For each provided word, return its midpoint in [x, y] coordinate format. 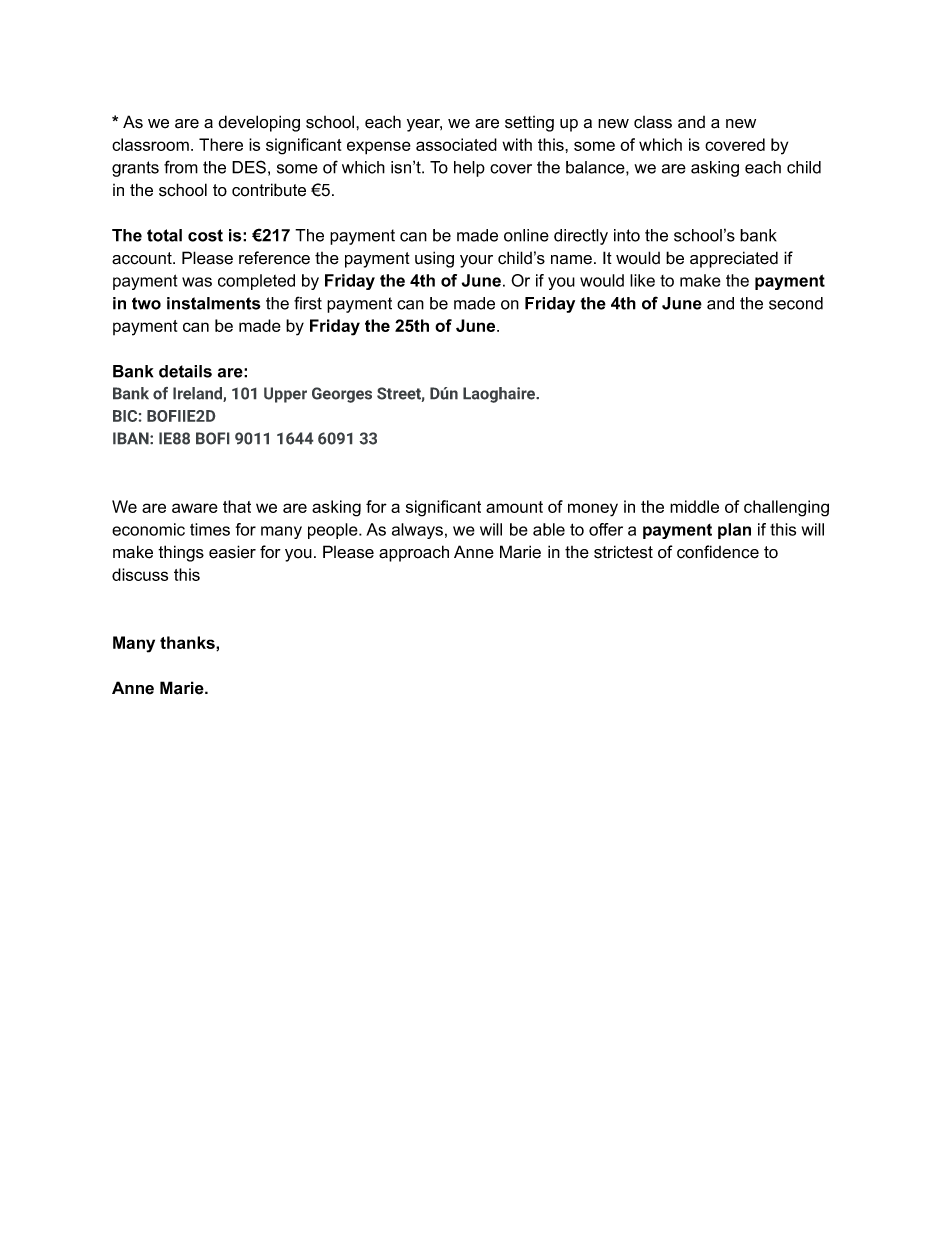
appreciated [734, 259]
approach [414, 553]
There [221, 144]
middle [694, 506]
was [197, 282]
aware [195, 508]
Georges [342, 395]
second [796, 303]
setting [529, 124]
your [476, 261]
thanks [188, 643]
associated [456, 144]
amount [514, 507]
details [185, 371]
